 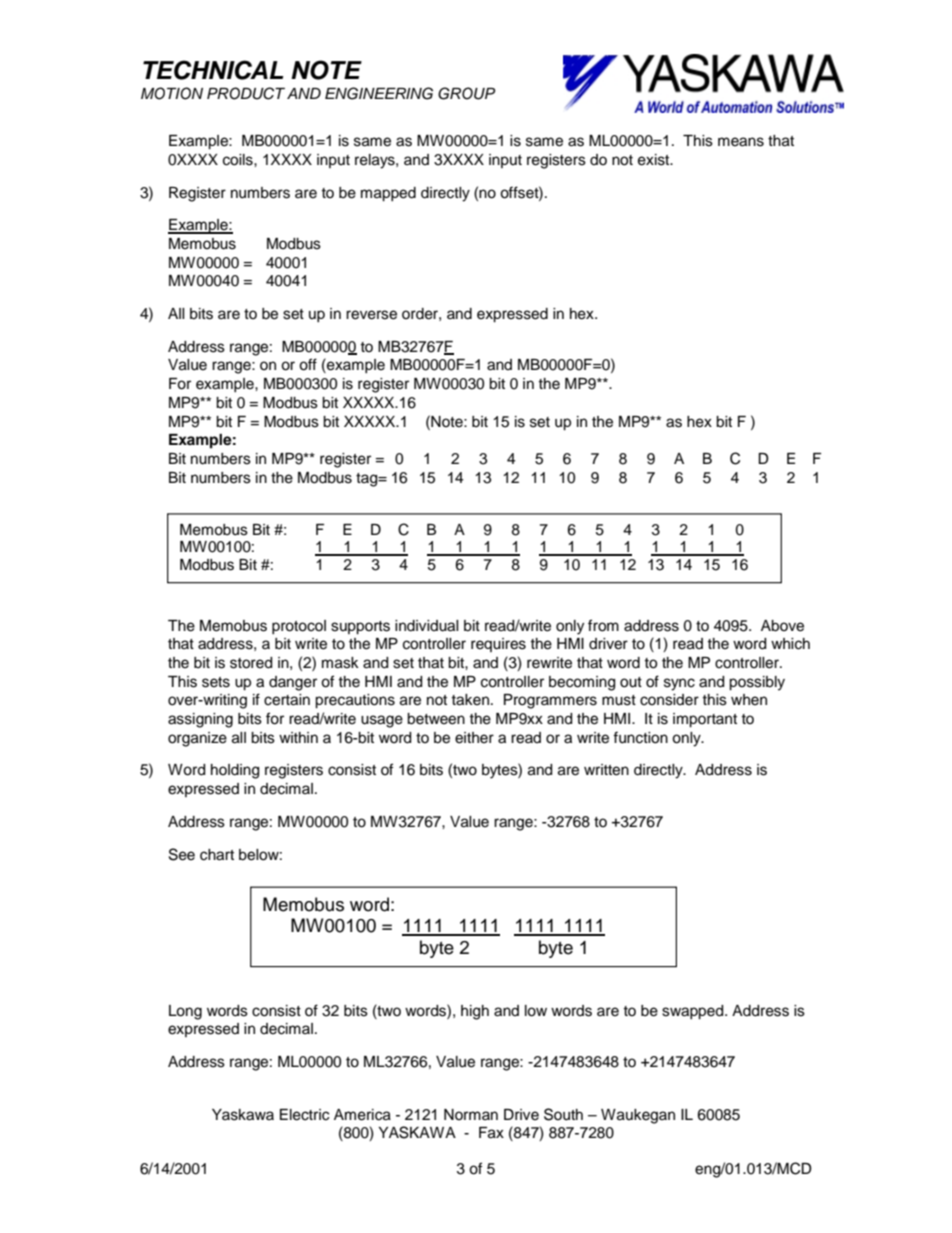 What do you see at coordinates (782, 626) in the screenshot?
I see `Above` at bounding box center [782, 626].
